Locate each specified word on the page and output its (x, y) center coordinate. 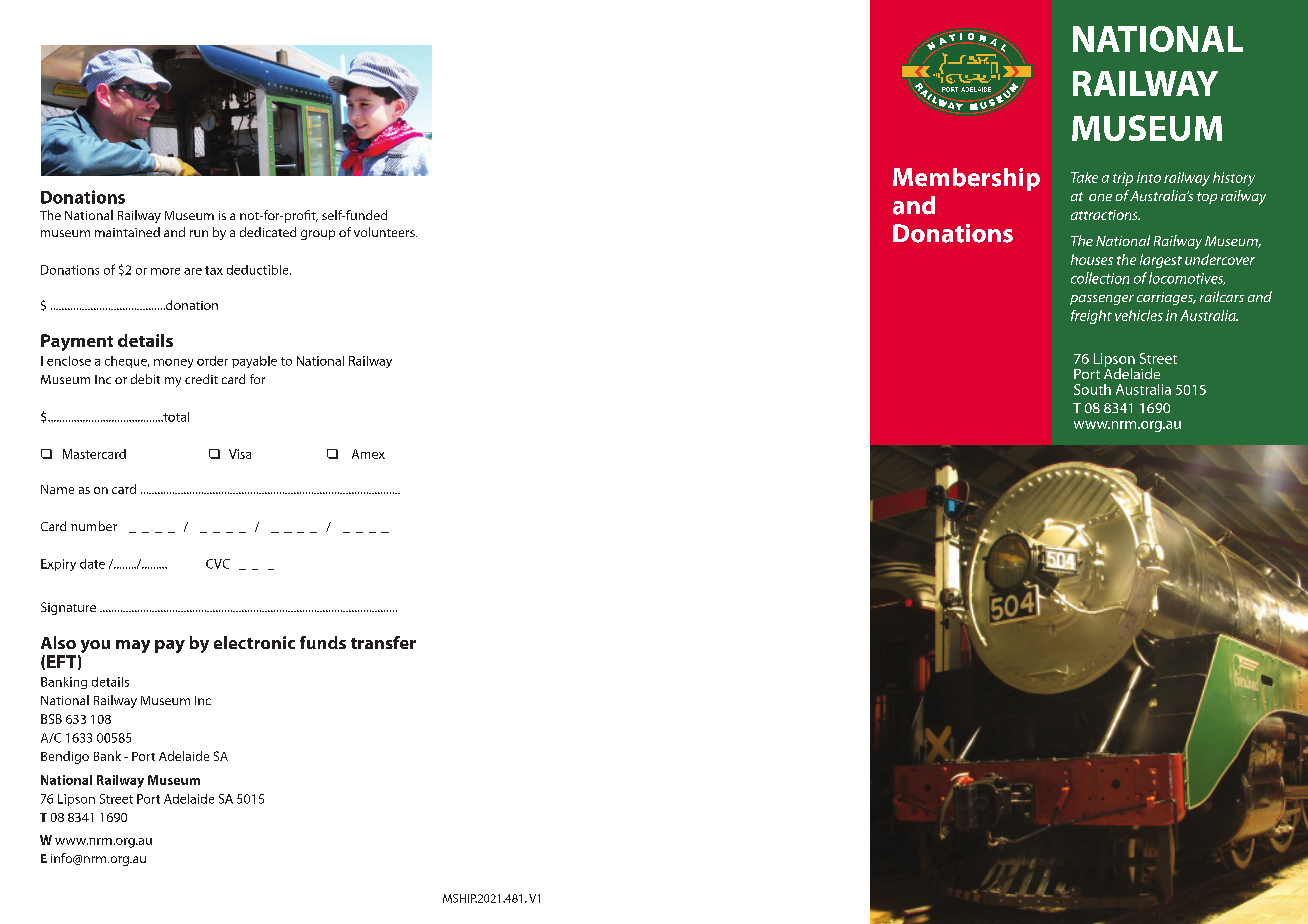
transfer (383, 642)
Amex (368, 454)
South (1092, 389)
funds (323, 642)
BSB (51, 719)
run (199, 233)
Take (1084, 177)
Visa (240, 454)
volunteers (385, 232)
